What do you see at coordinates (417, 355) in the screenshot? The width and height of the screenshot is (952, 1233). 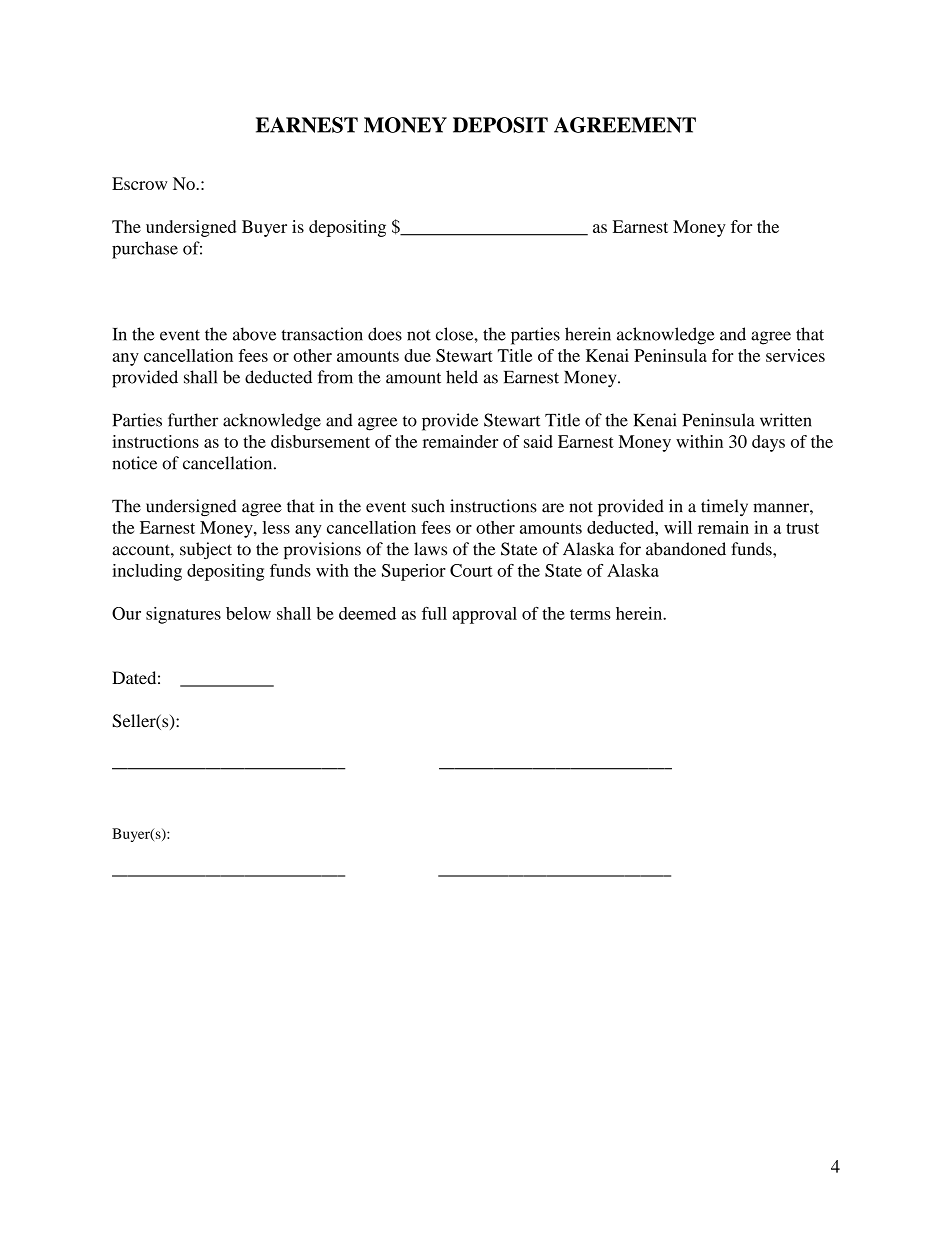 I see `due` at bounding box center [417, 355].
